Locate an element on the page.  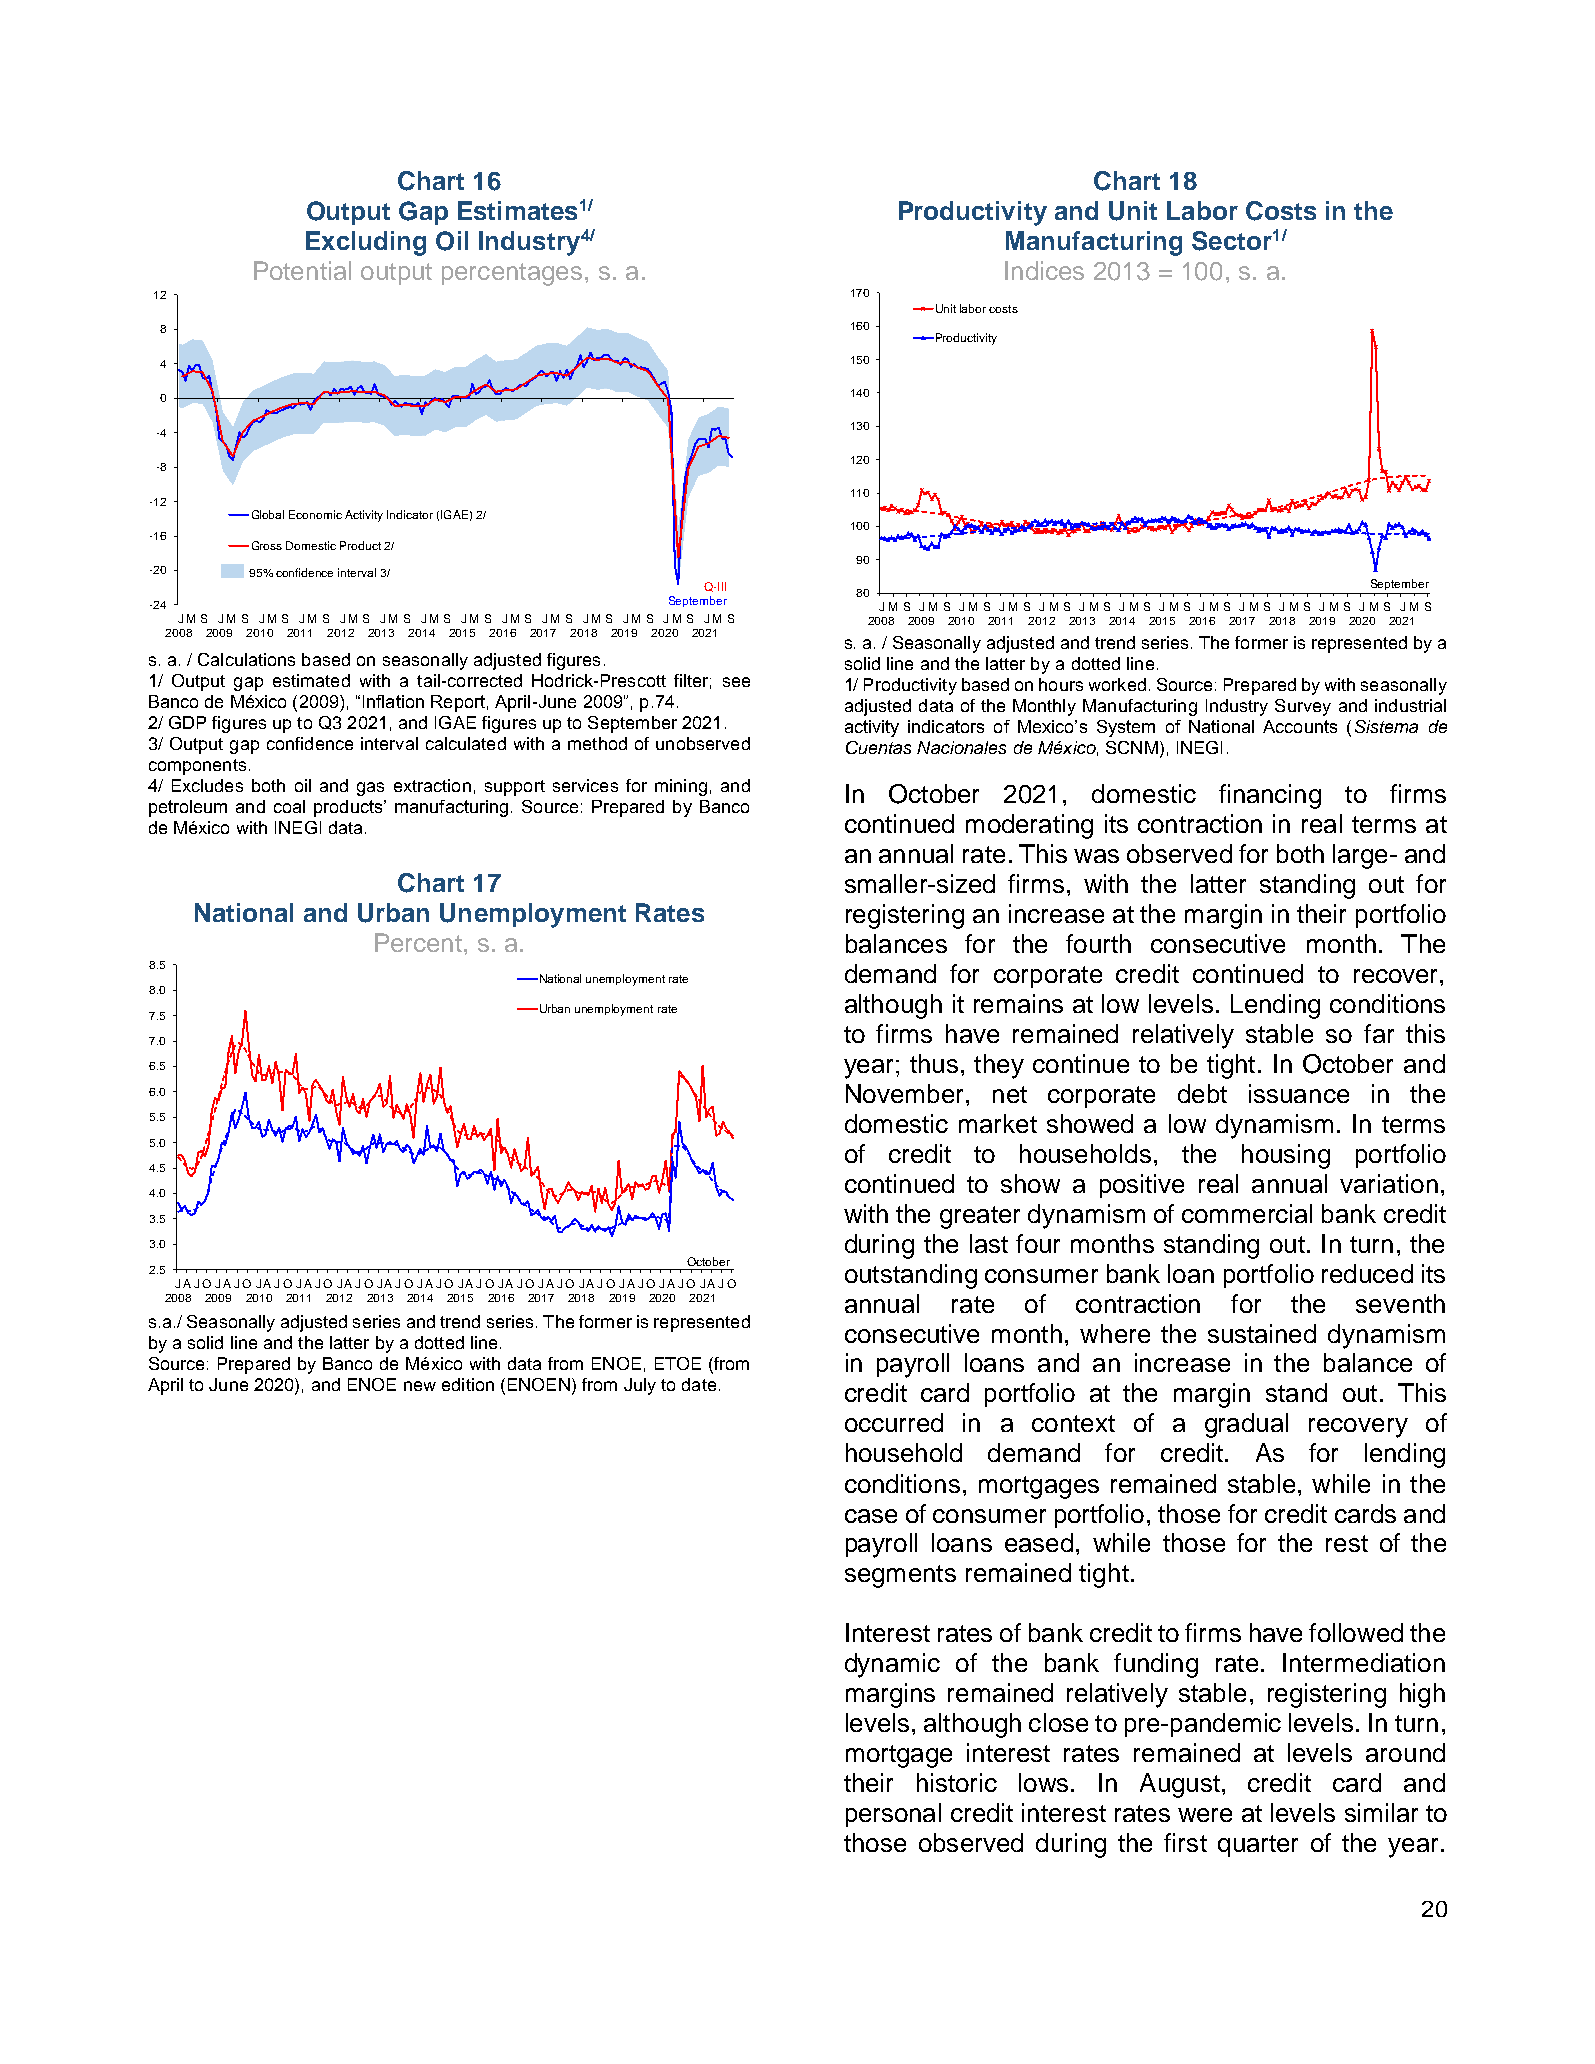
coal is located at coordinates (289, 806).
